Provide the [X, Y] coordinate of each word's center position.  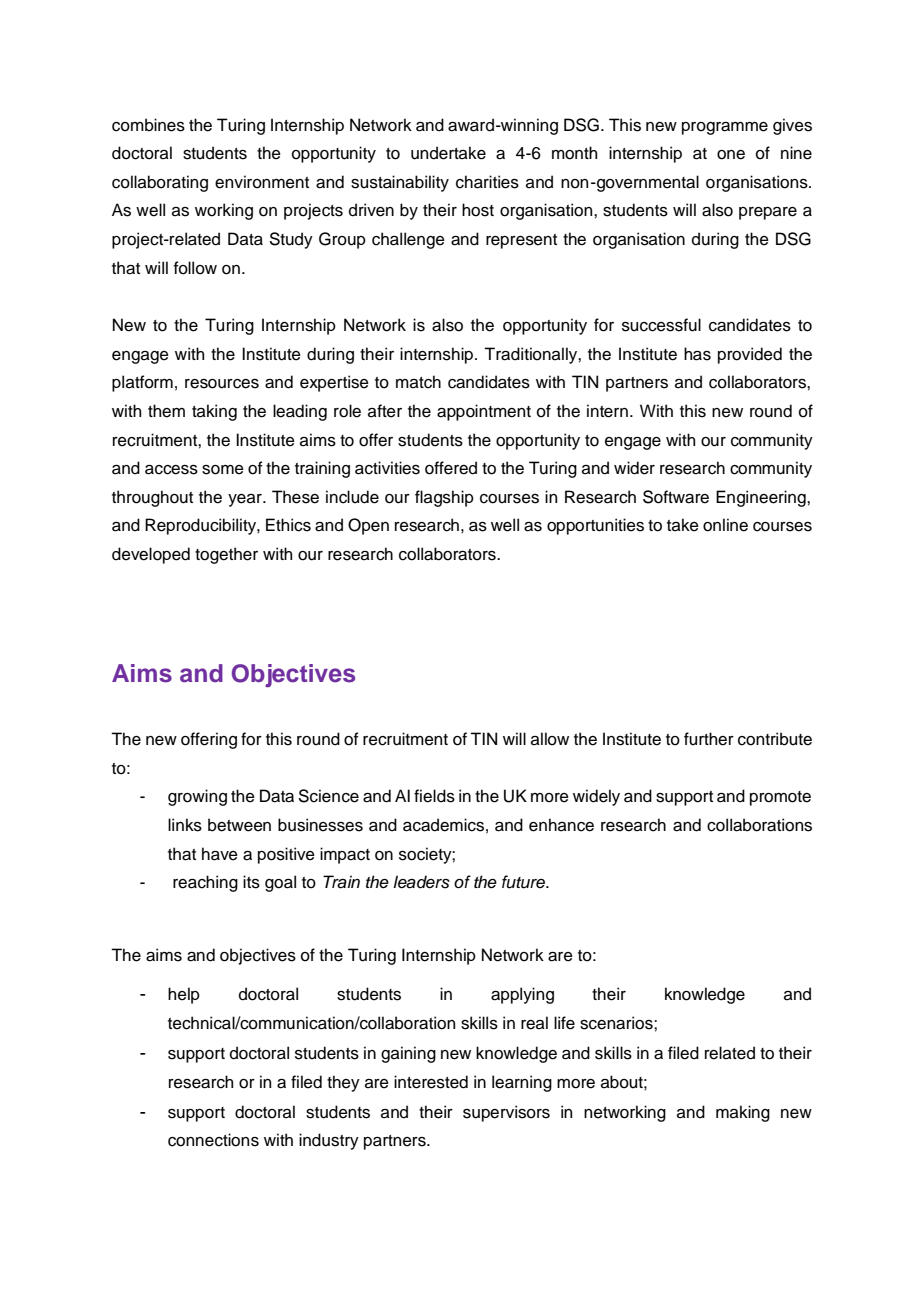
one [731, 155]
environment [262, 182]
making [743, 1113]
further [709, 739]
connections [213, 1140]
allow [550, 739]
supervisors [506, 1113]
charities [487, 182]
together [226, 555]
